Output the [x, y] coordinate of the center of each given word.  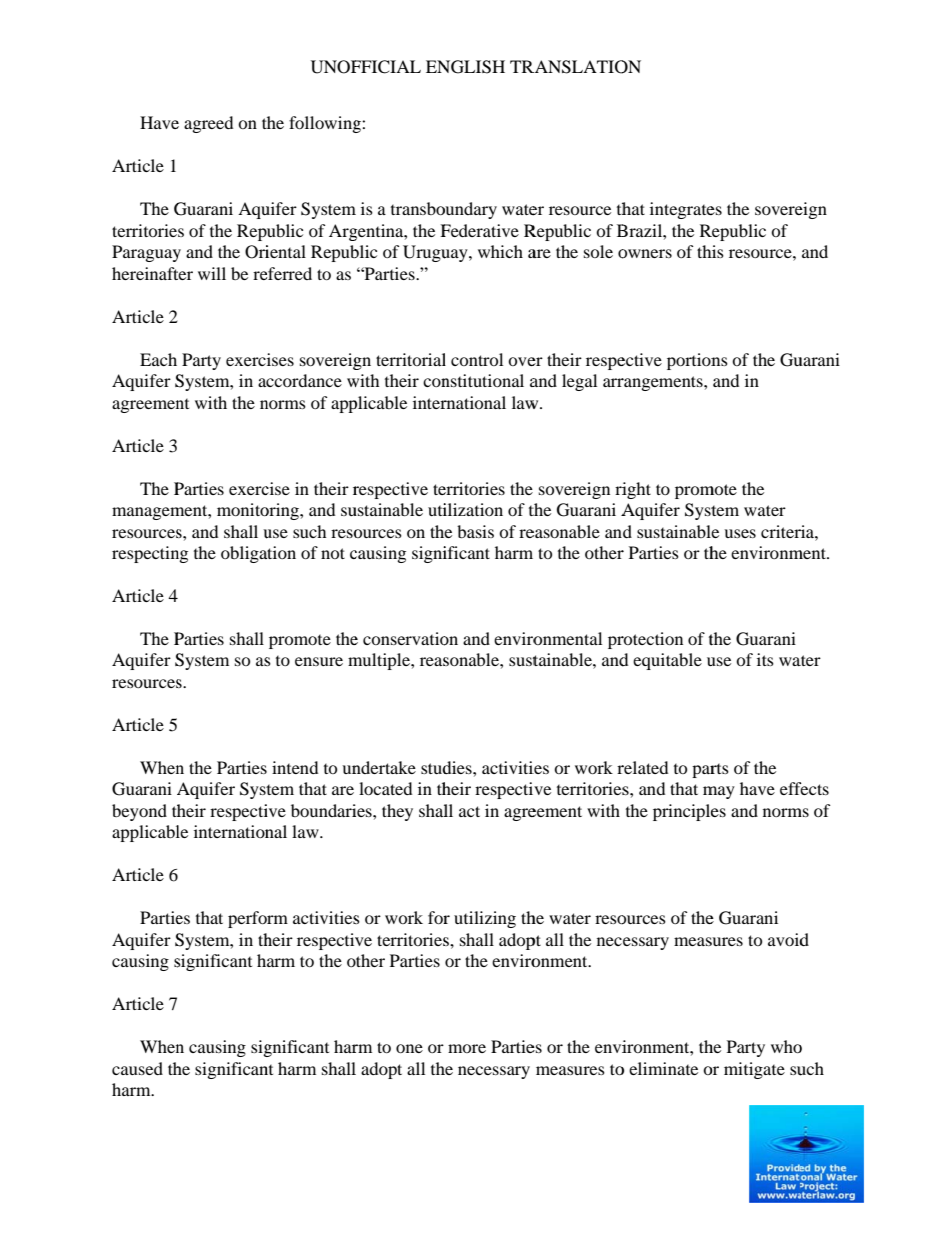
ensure [319, 661]
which [500, 251]
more [467, 1048]
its [765, 659]
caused [137, 1068]
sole [598, 251]
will [212, 273]
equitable [667, 661]
